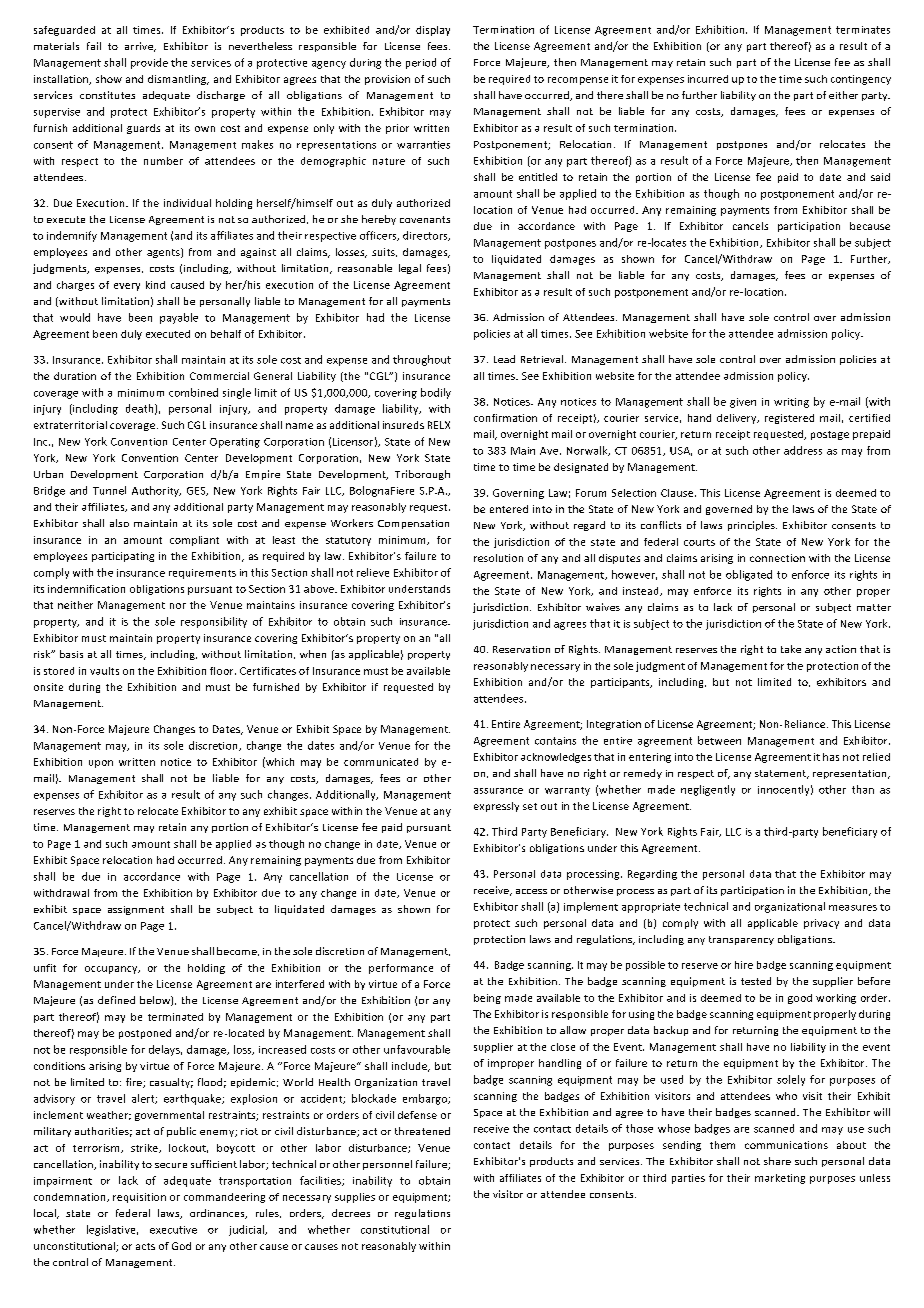 The image size is (924, 1308). What do you see at coordinates (421, 63) in the screenshot?
I see `period` at bounding box center [421, 63].
